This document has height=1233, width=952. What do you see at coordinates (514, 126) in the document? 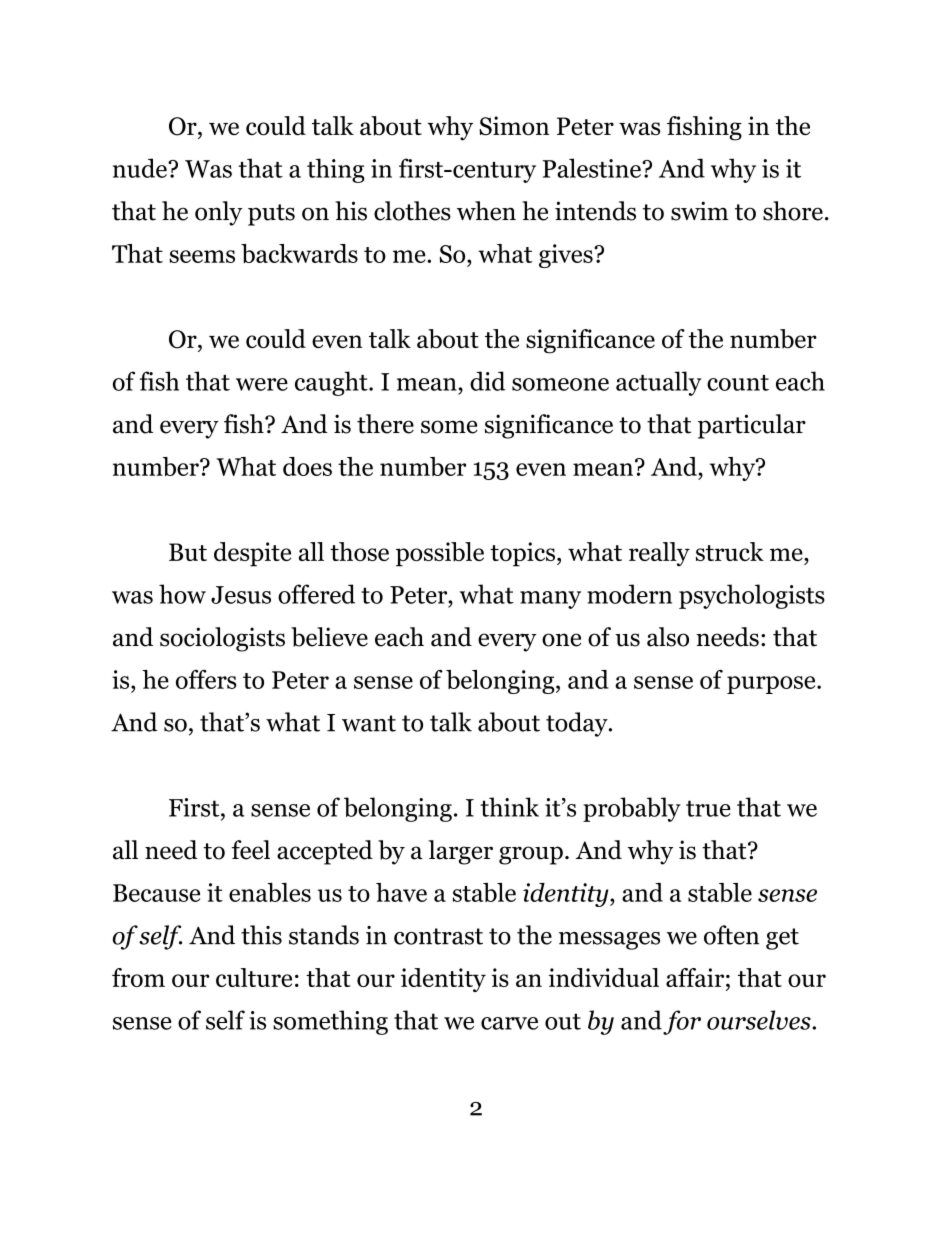
I see `Simon` at bounding box center [514, 126].
